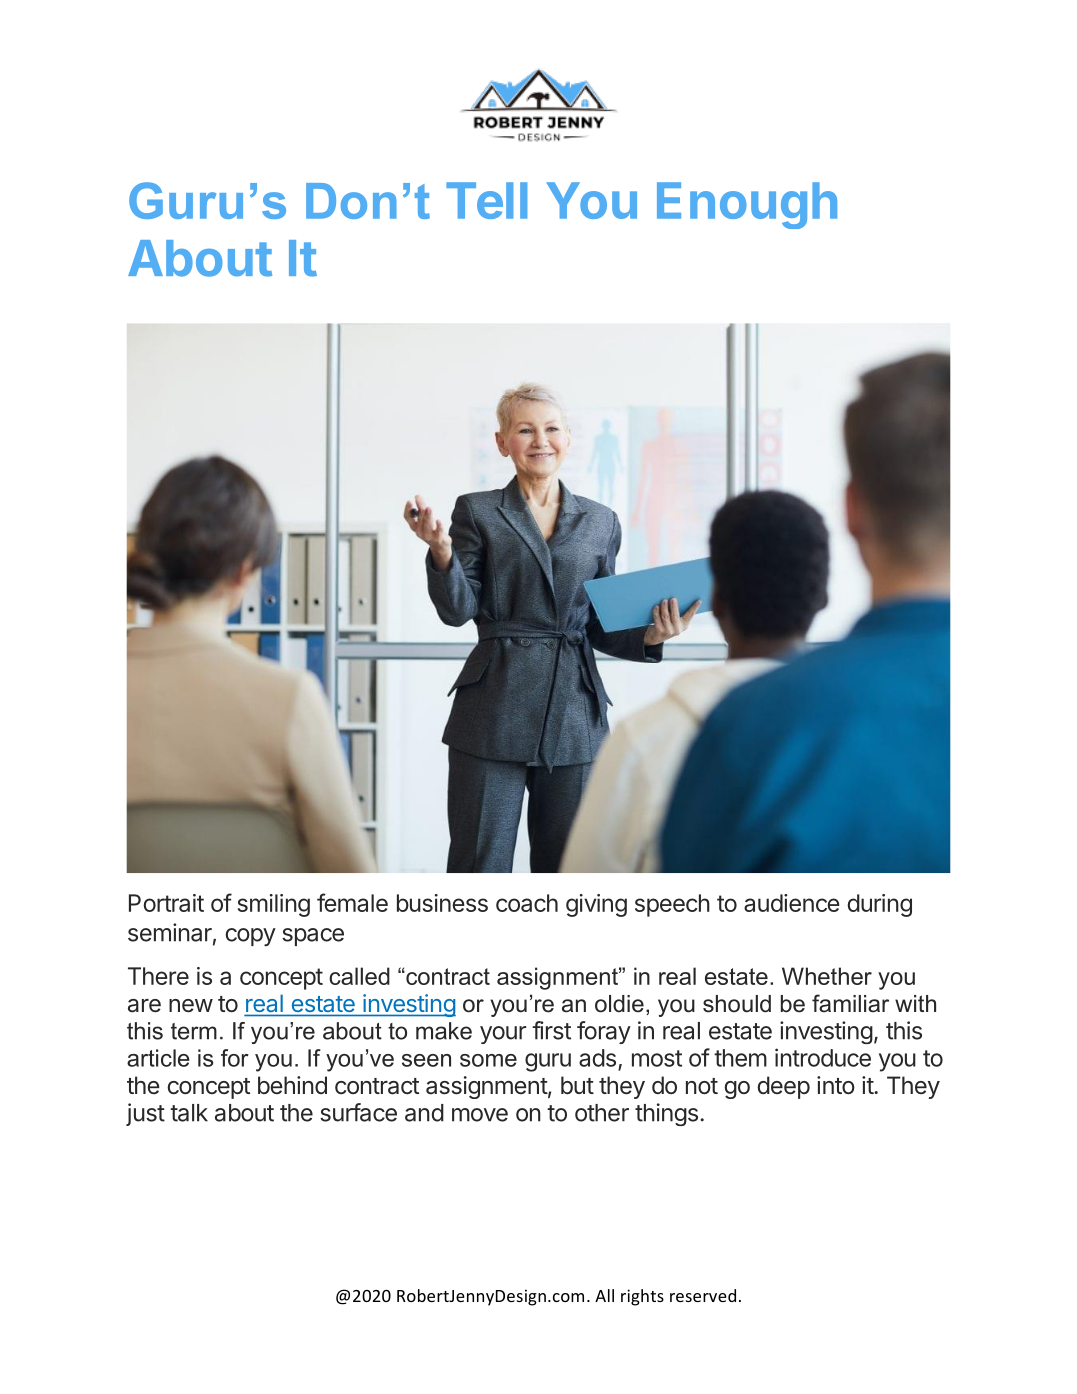  Describe the element at coordinates (747, 205) in the document. I see `Enough` at that location.
